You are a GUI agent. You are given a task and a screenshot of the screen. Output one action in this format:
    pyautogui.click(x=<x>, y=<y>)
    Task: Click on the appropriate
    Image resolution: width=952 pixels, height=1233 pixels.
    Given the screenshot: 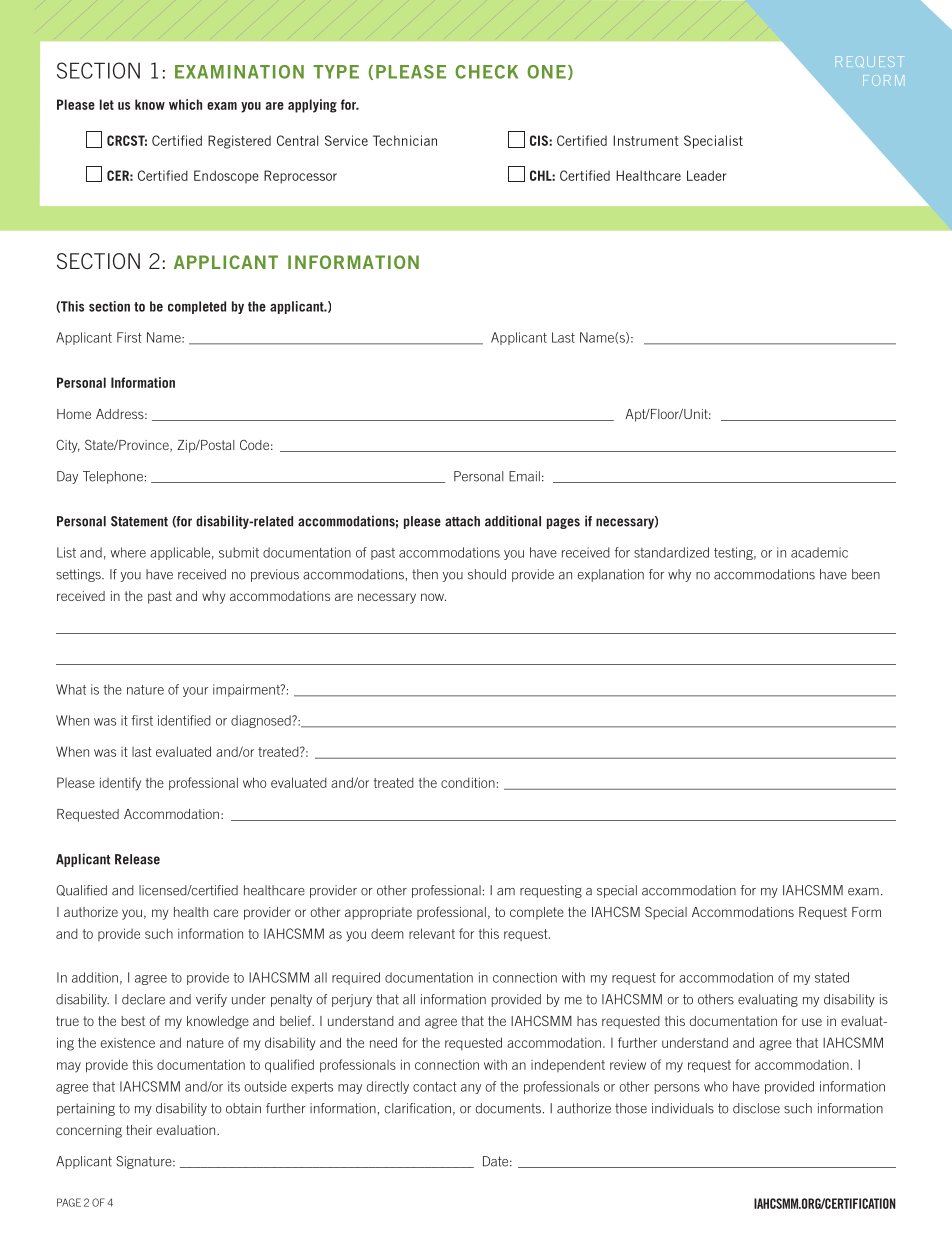 What is the action you would take?
    pyautogui.click(x=378, y=913)
